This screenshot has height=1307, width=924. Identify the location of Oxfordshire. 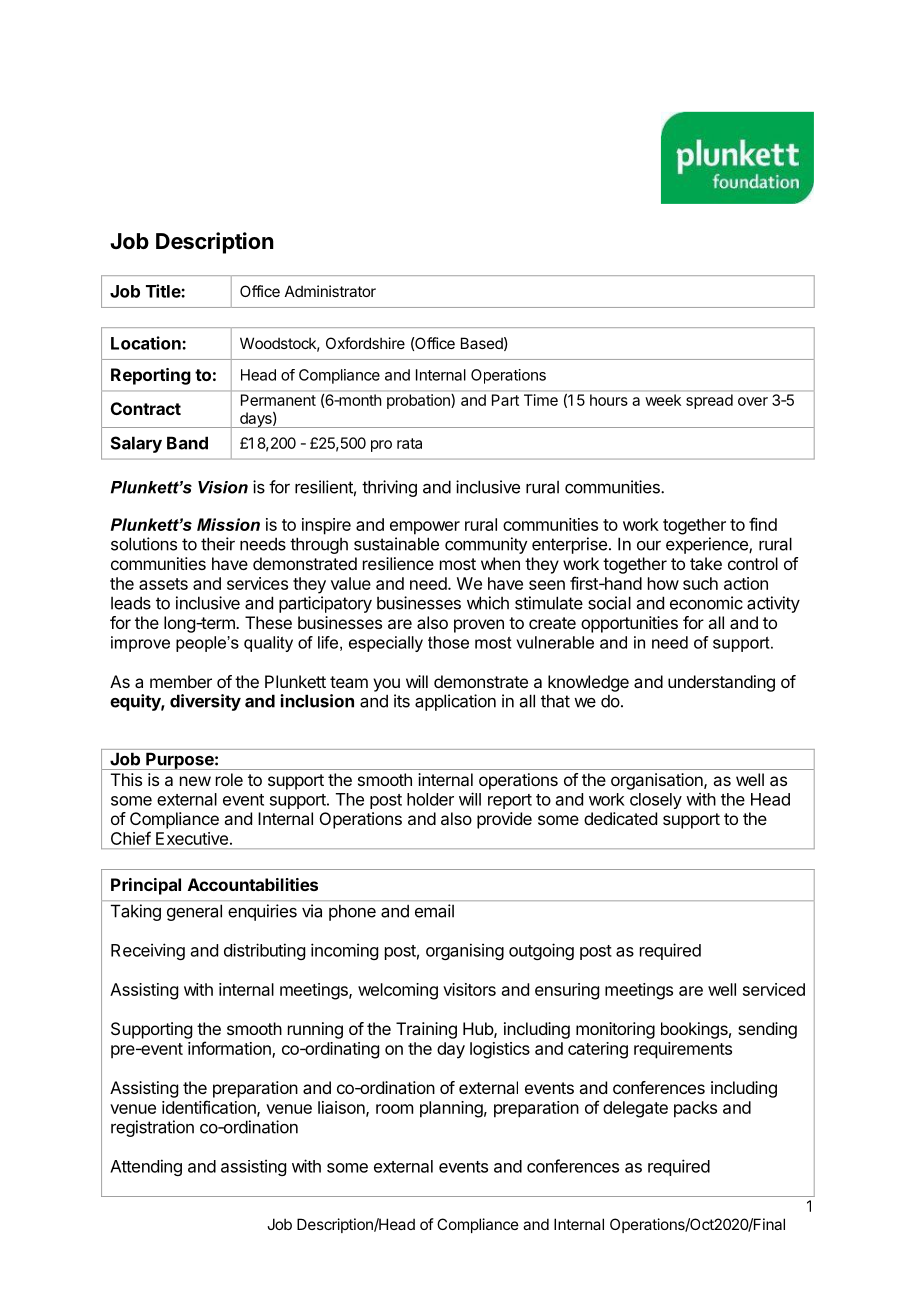
(365, 343).
